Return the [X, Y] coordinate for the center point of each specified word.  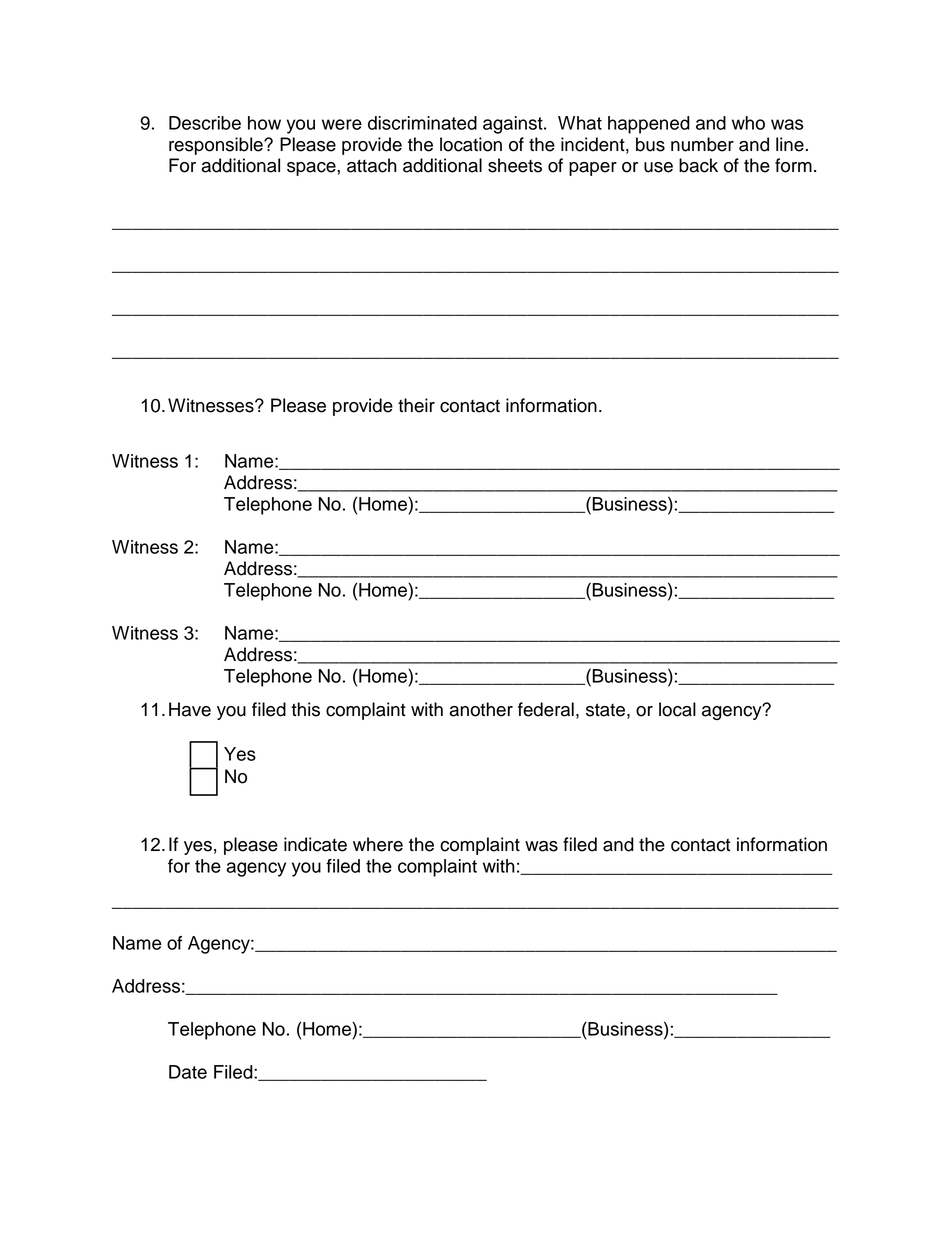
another [481, 709]
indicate [315, 844]
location [471, 144]
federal [546, 709]
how [264, 123]
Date [188, 1072]
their [416, 405]
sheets [515, 165]
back [698, 165]
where [378, 844]
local [677, 709]
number [702, 144]
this [305, 709]
